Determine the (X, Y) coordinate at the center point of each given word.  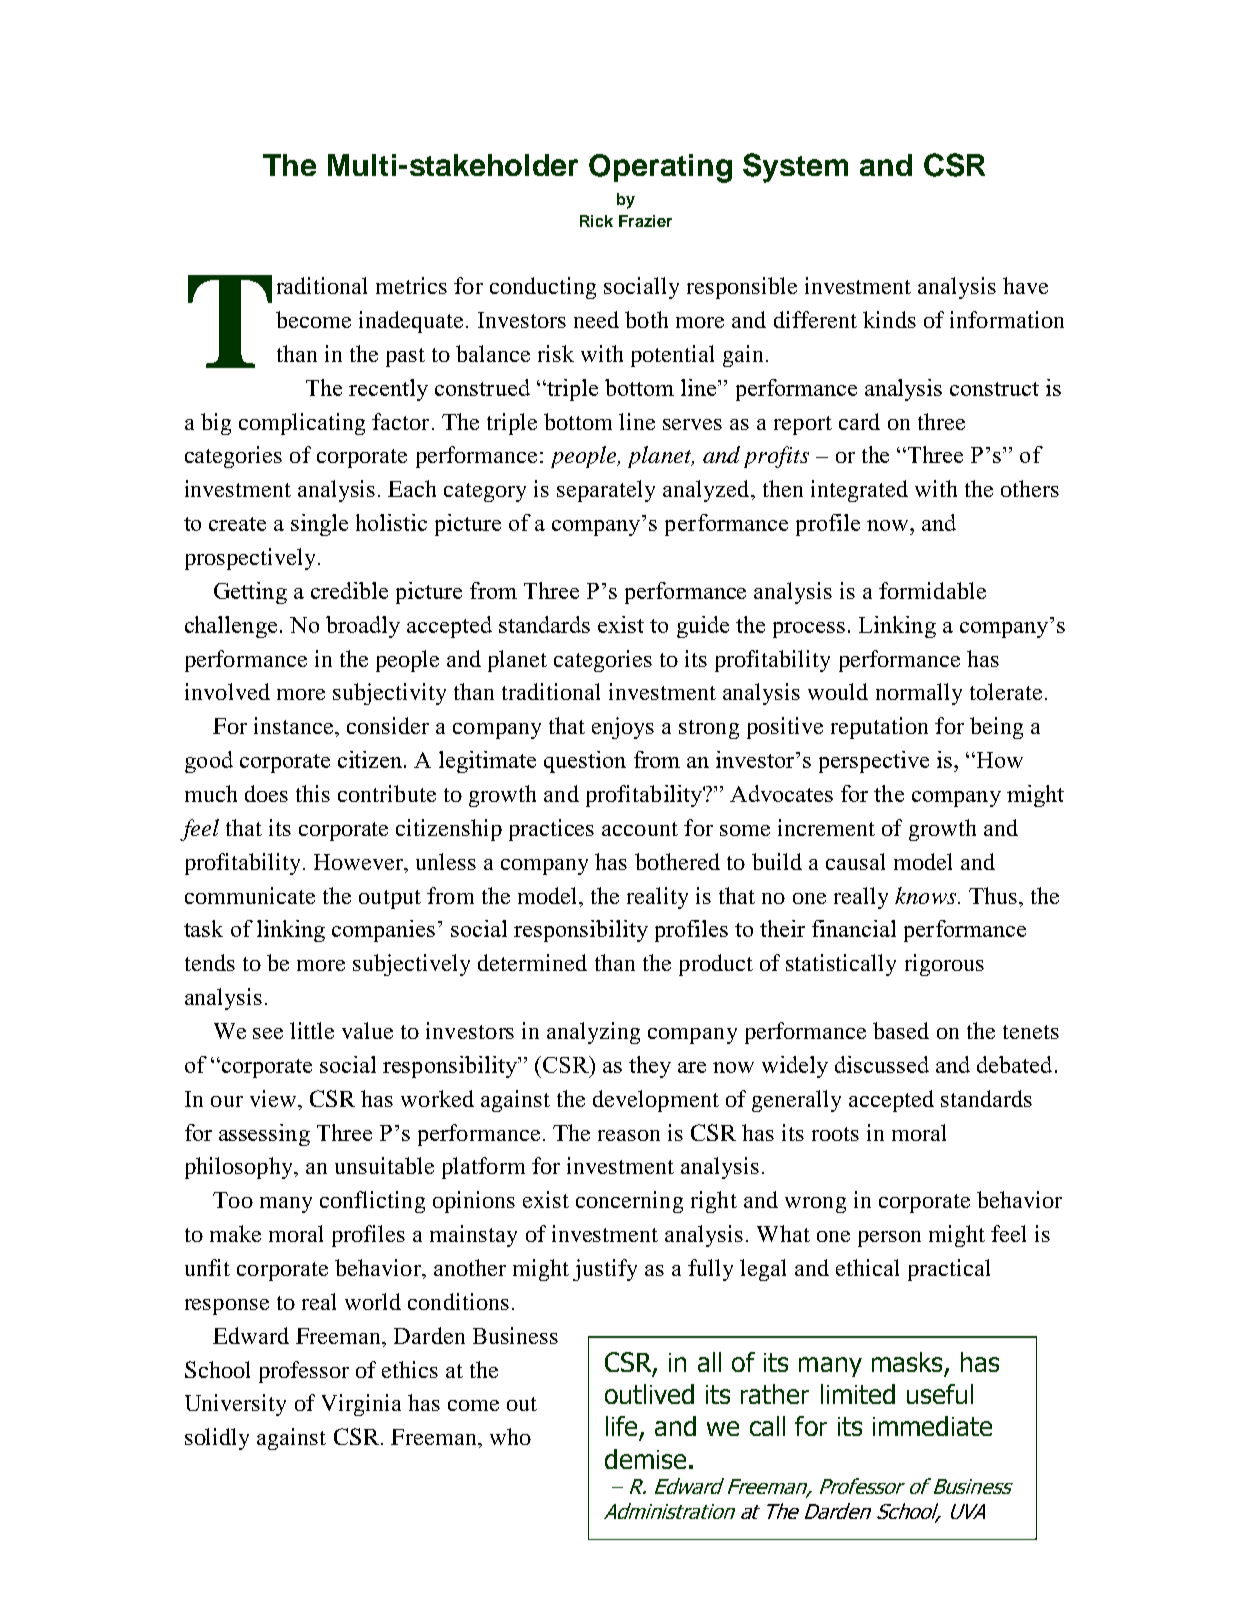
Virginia (361, 1405)
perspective (874, 762)
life (621, 1426)
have (1025, 285)
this (313, 793)
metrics (411, 285)
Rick (596, 221)
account (640, 829)
